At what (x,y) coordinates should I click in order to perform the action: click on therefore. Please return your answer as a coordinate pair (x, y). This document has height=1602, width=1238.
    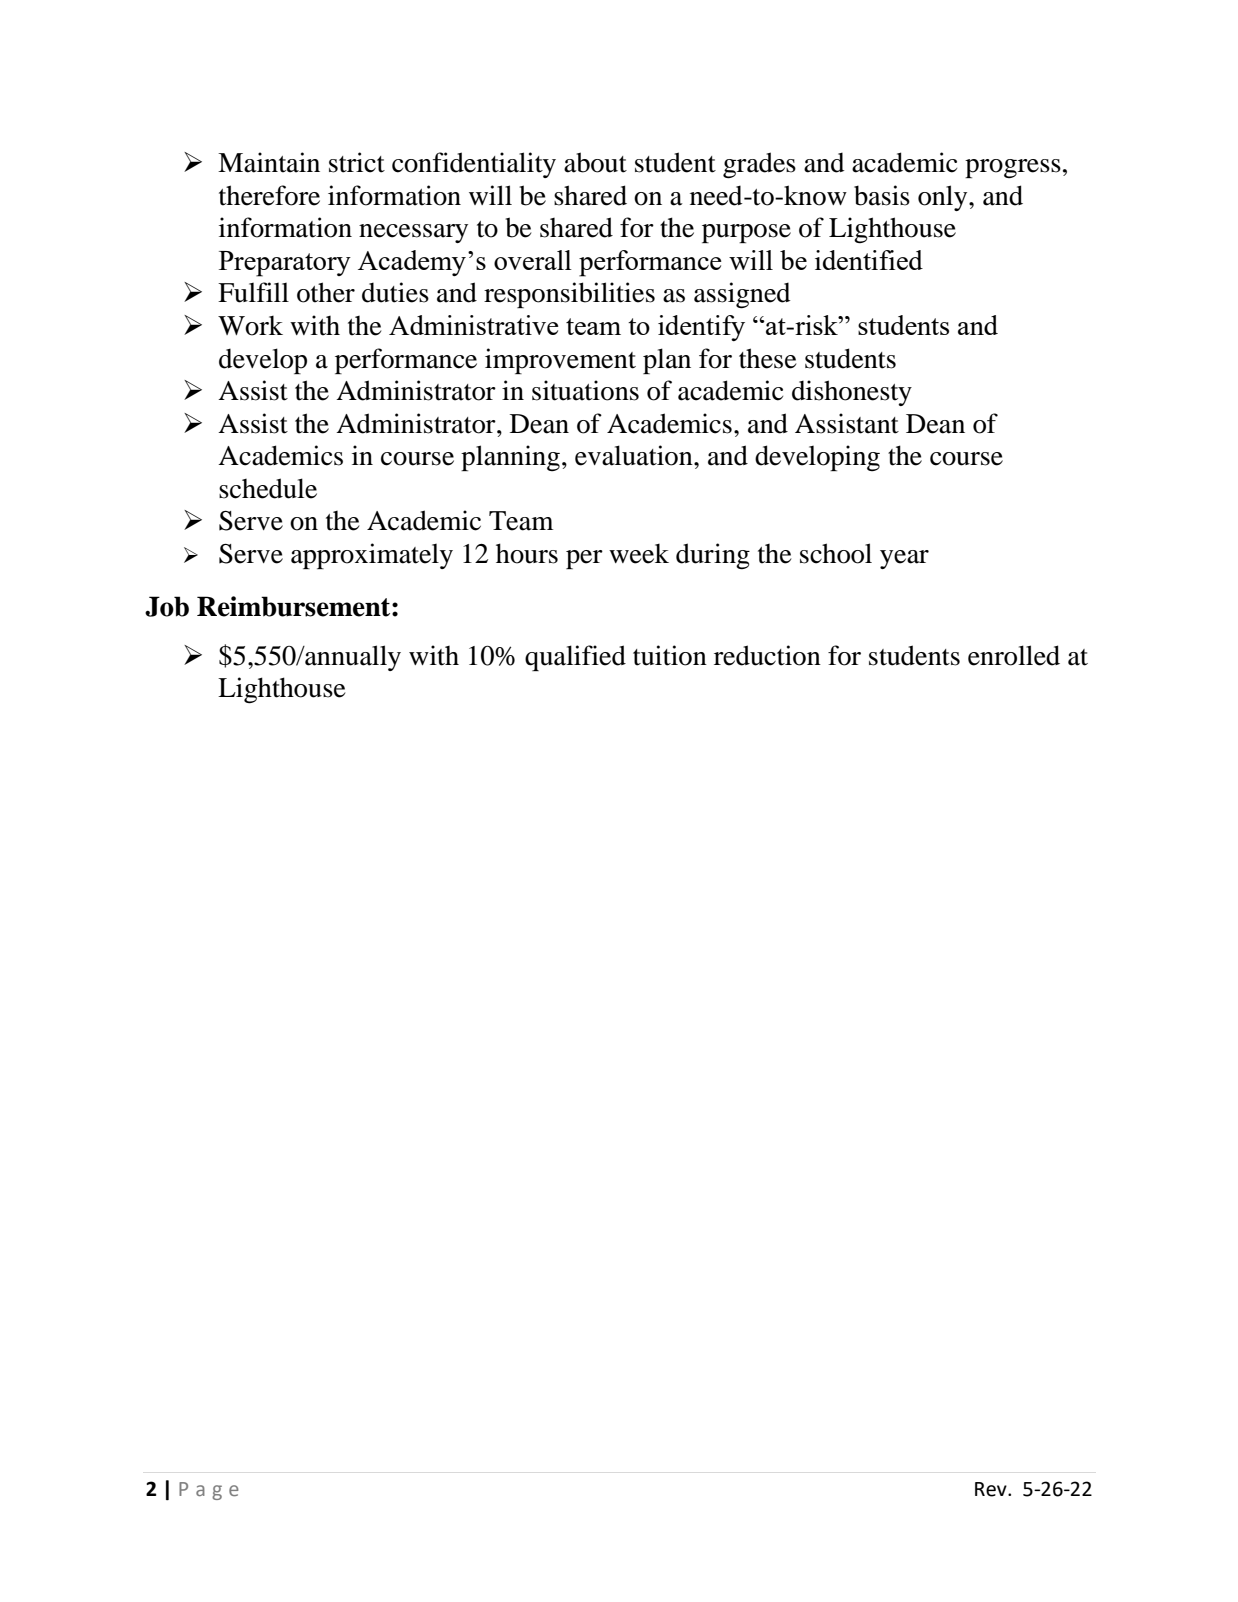
    Looking at the image, I should click on (269, 195).
